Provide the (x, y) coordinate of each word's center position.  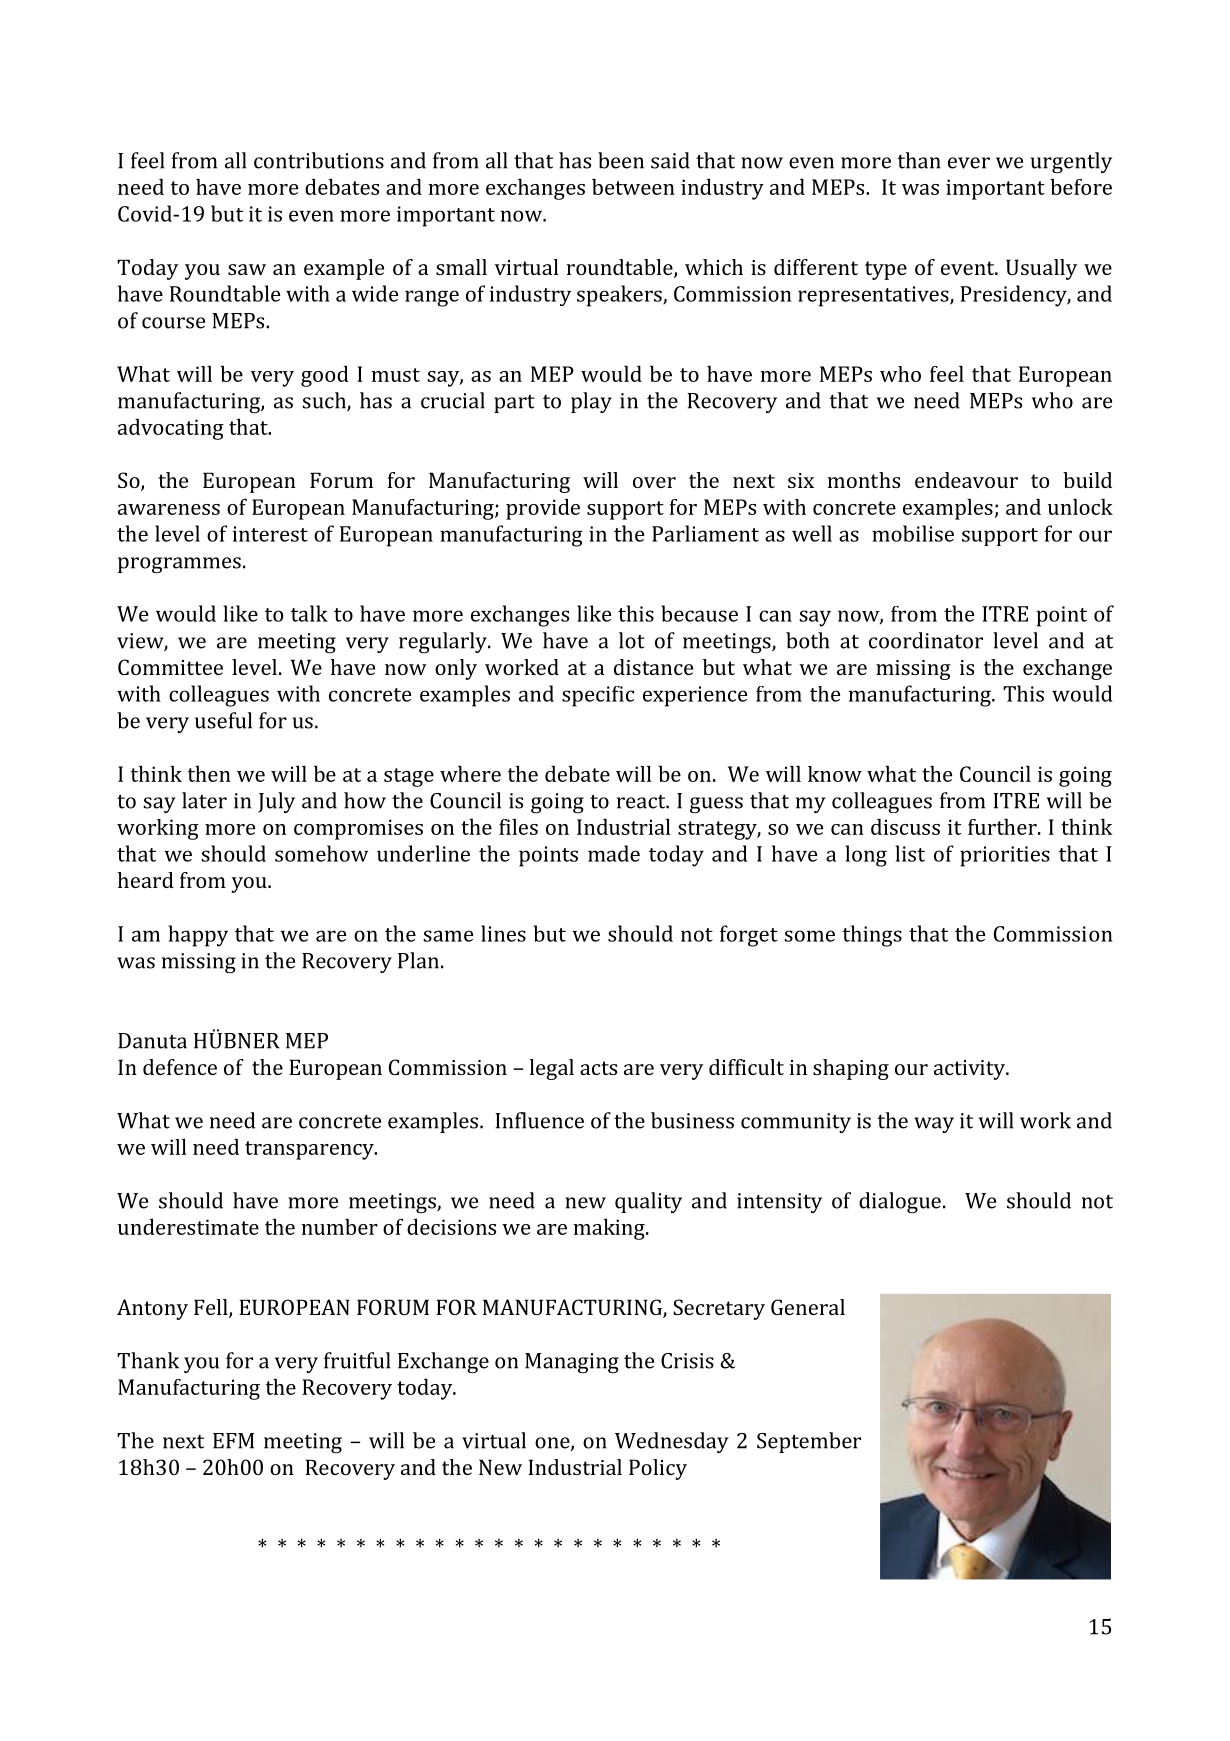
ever (969, 163)
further (1003, 827)
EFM (233, 1441)
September (809, 1442)
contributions (319, 160)
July (276, 802)
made (614, 853)
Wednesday (672, 1442)
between (633, 186)
